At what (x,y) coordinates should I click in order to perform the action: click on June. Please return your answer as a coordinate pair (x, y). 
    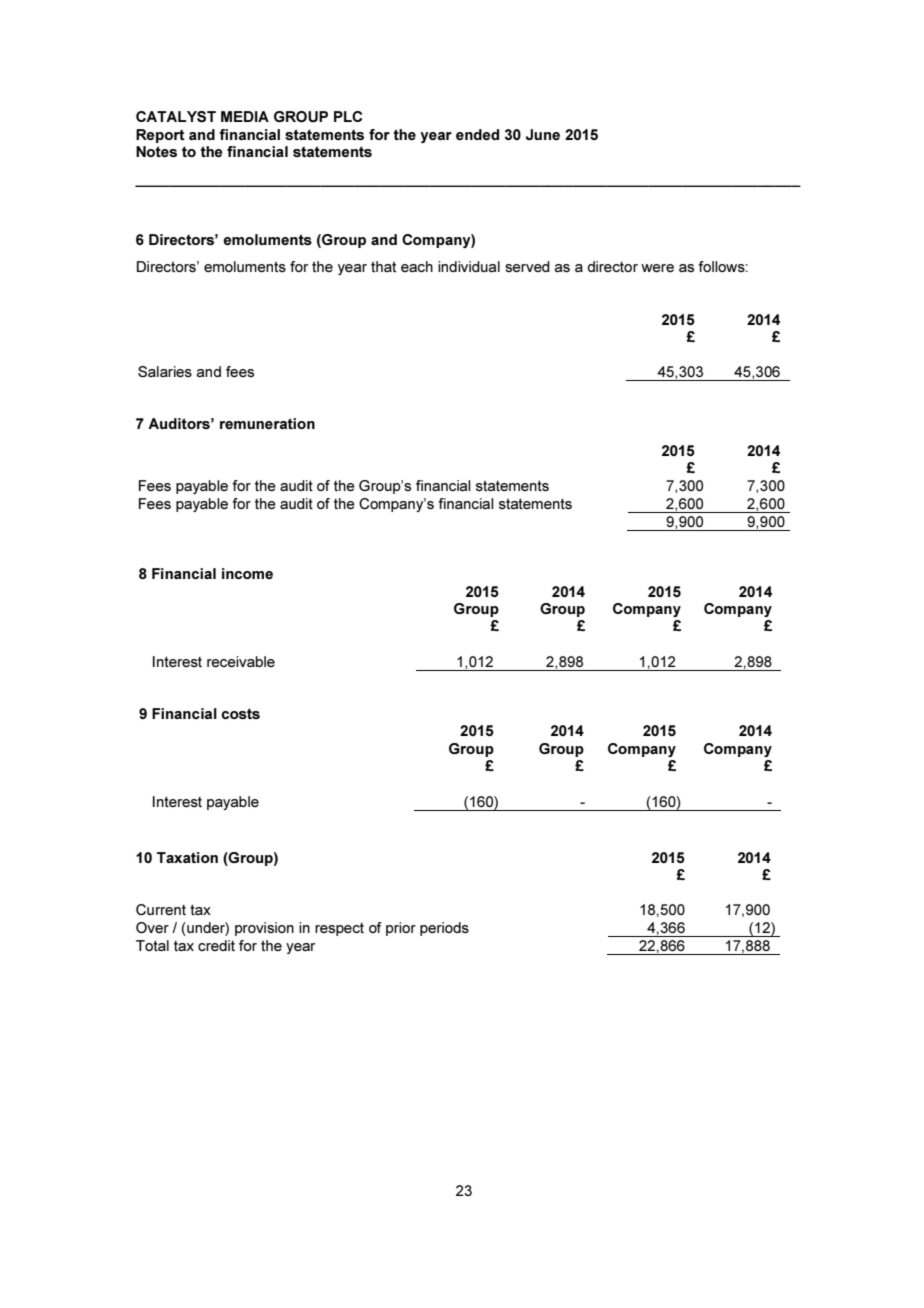
    Looking at the image, I should click on (543, 134).
